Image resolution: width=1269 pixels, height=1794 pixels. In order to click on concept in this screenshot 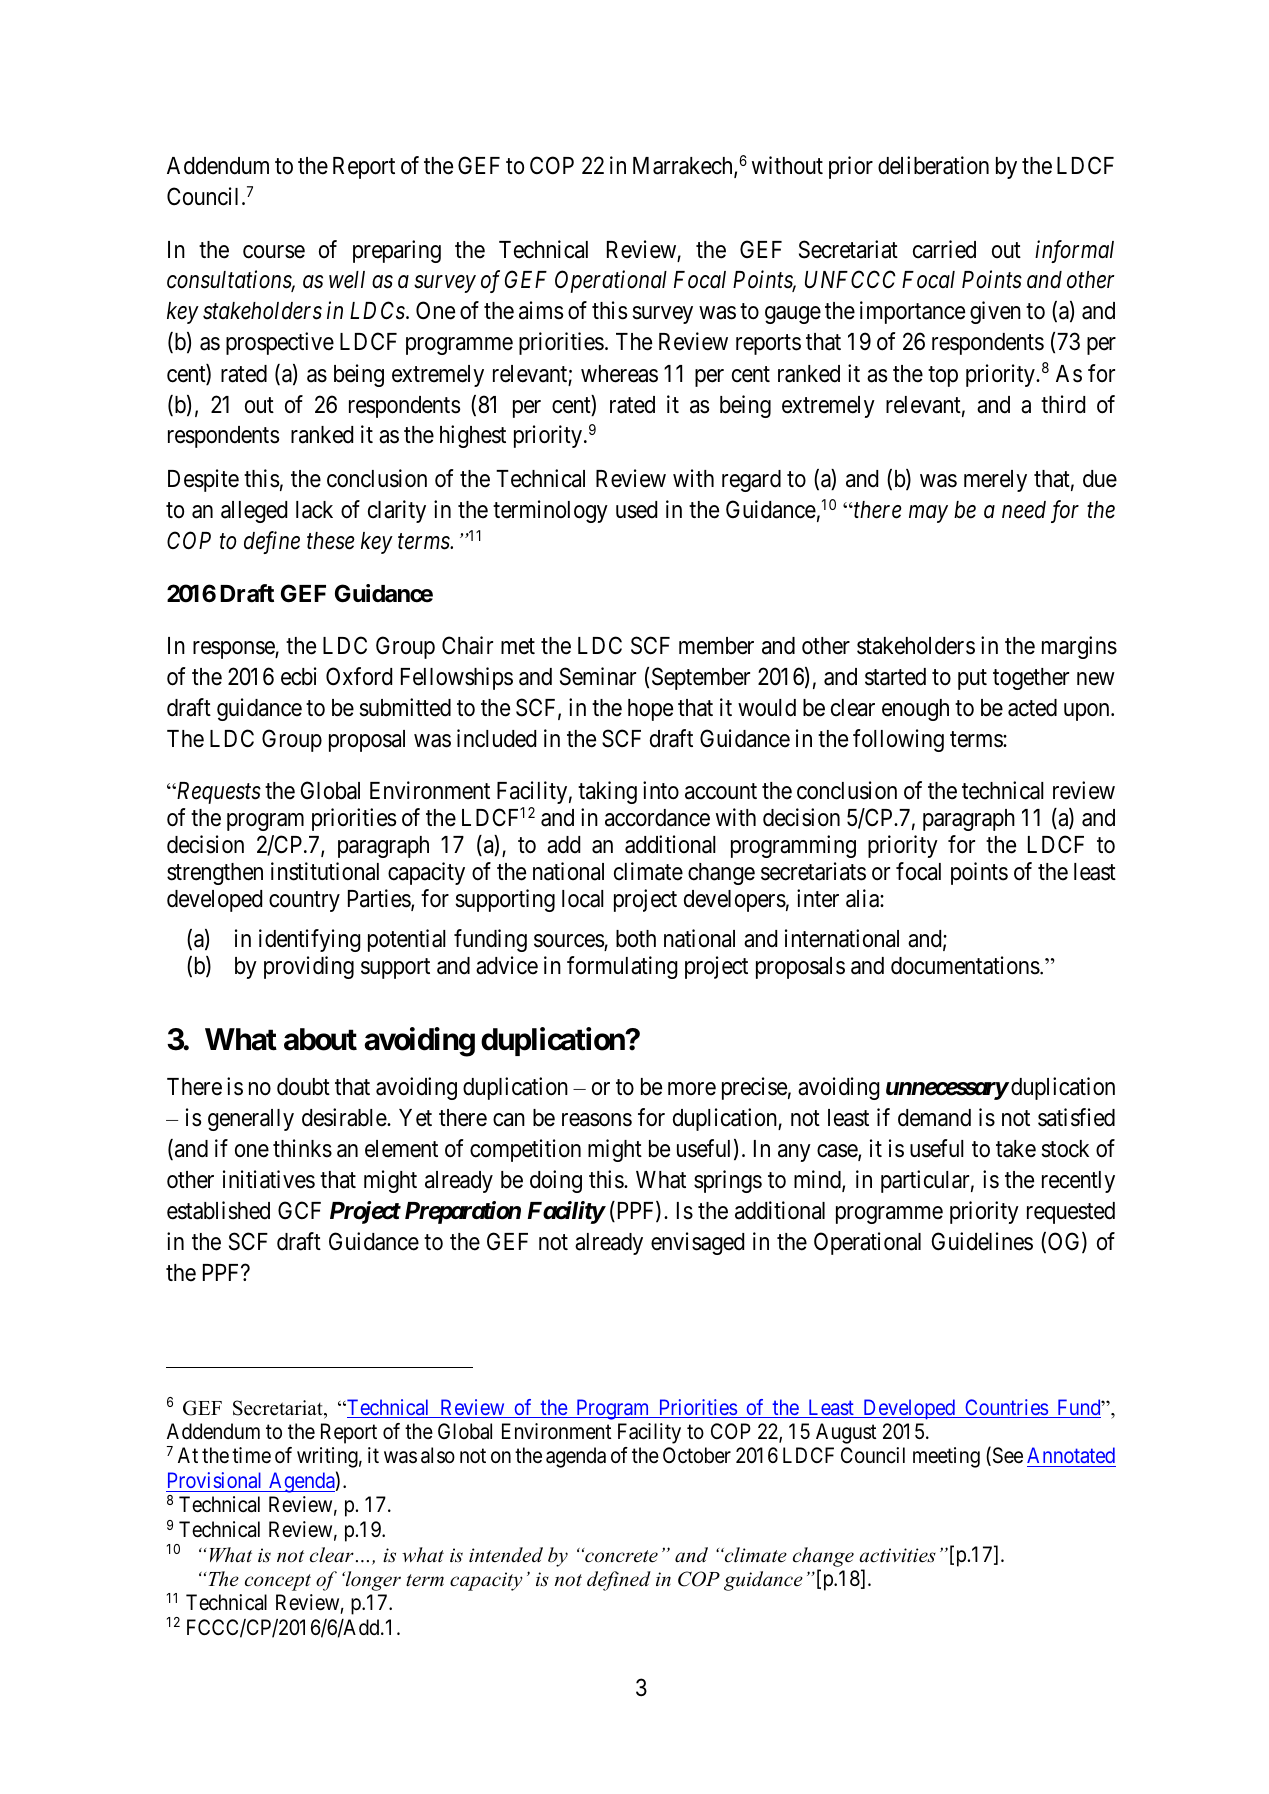, I will do `click(278, 1582)`.
